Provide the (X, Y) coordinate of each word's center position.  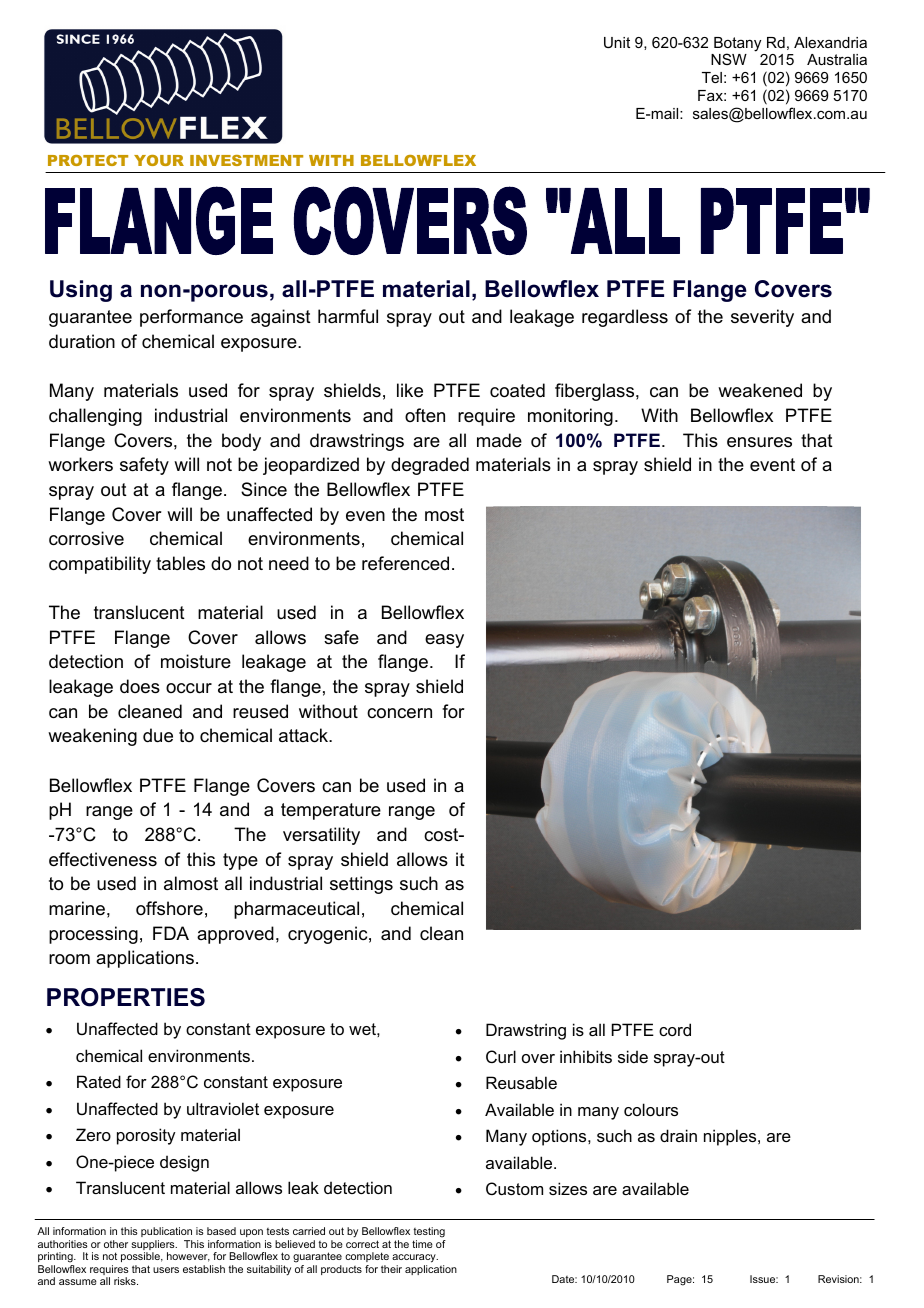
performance (191, 318)
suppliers (154, 1246)
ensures (759, 442)
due (158, 735)
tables (180, 563)
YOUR (159, 160)
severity (762, 318)
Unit (617, 42)
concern (399, 713)
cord (675, 1029)
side (633, 1056)
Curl (501, 1056)
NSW (729, 59)
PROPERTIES (126, 997)
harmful (348, 316)
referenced (405, 563)
